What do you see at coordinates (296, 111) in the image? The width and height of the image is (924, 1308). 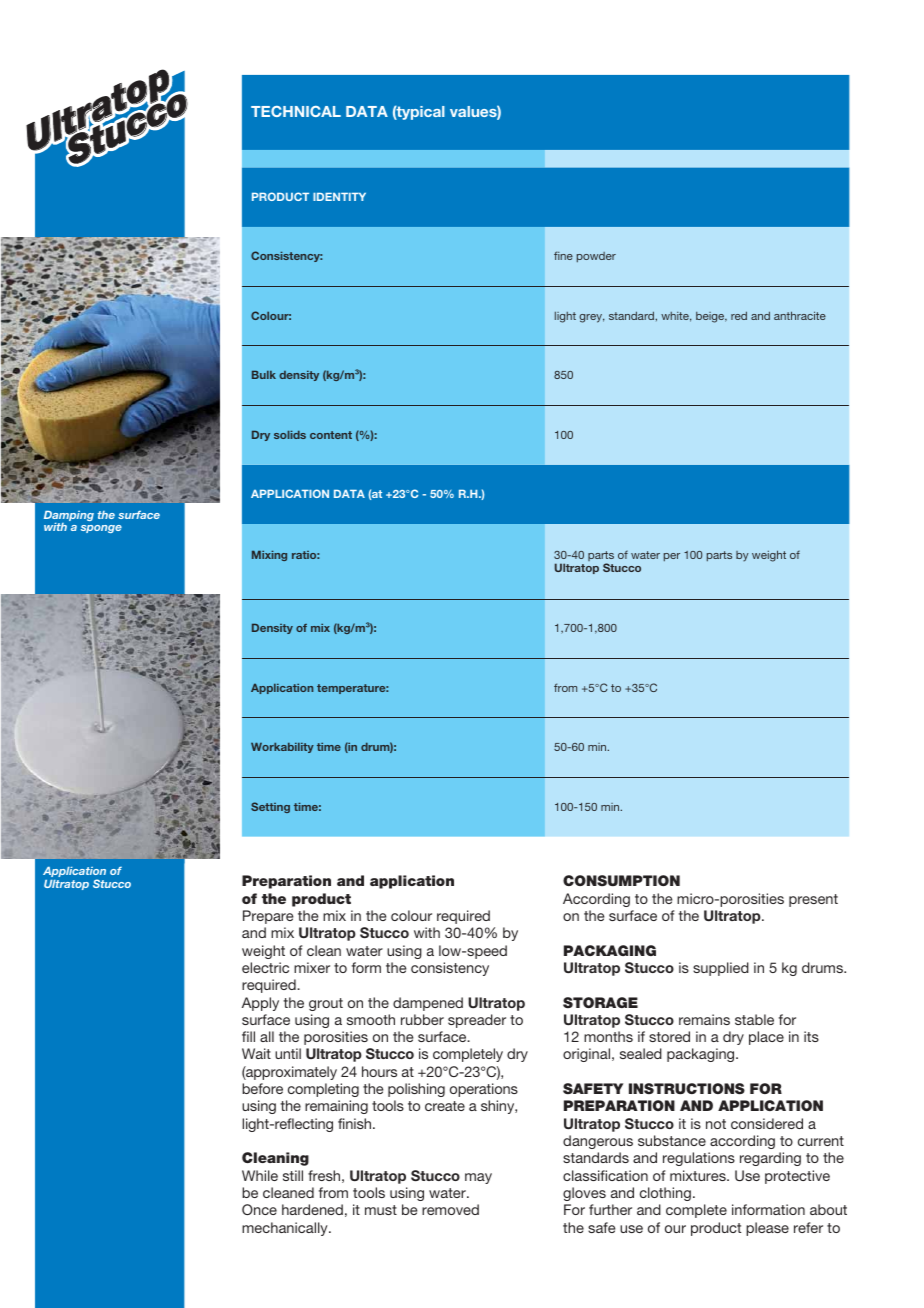 I see `TECHNICAL` at bounding box center [296, 111].
